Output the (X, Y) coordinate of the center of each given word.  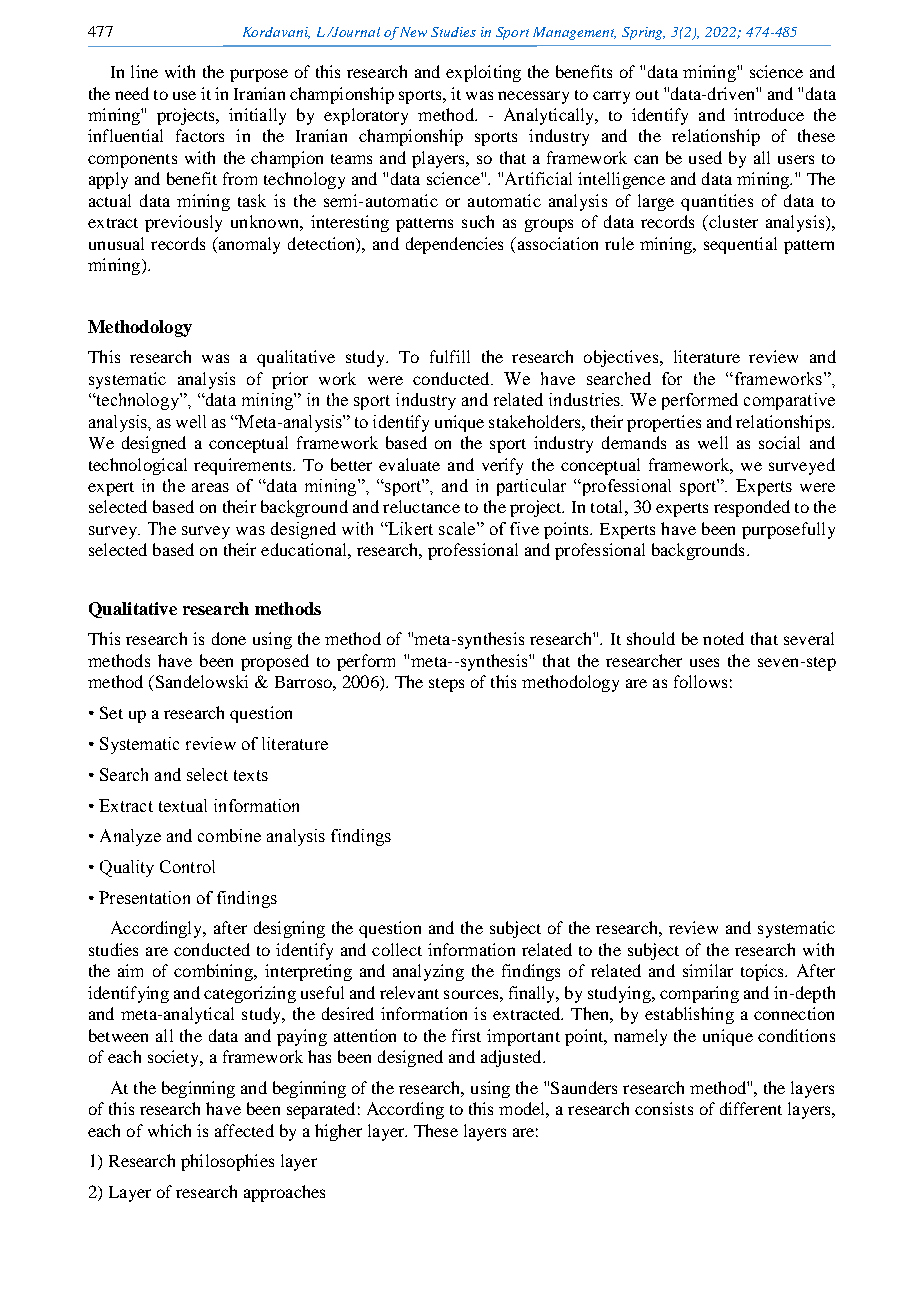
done (229, 638)
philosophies (227, 1162)
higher (338, 1132)
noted (723, 638)
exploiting (483, 73)
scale (458, 528)
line (144, 71)
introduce (769, 114)
